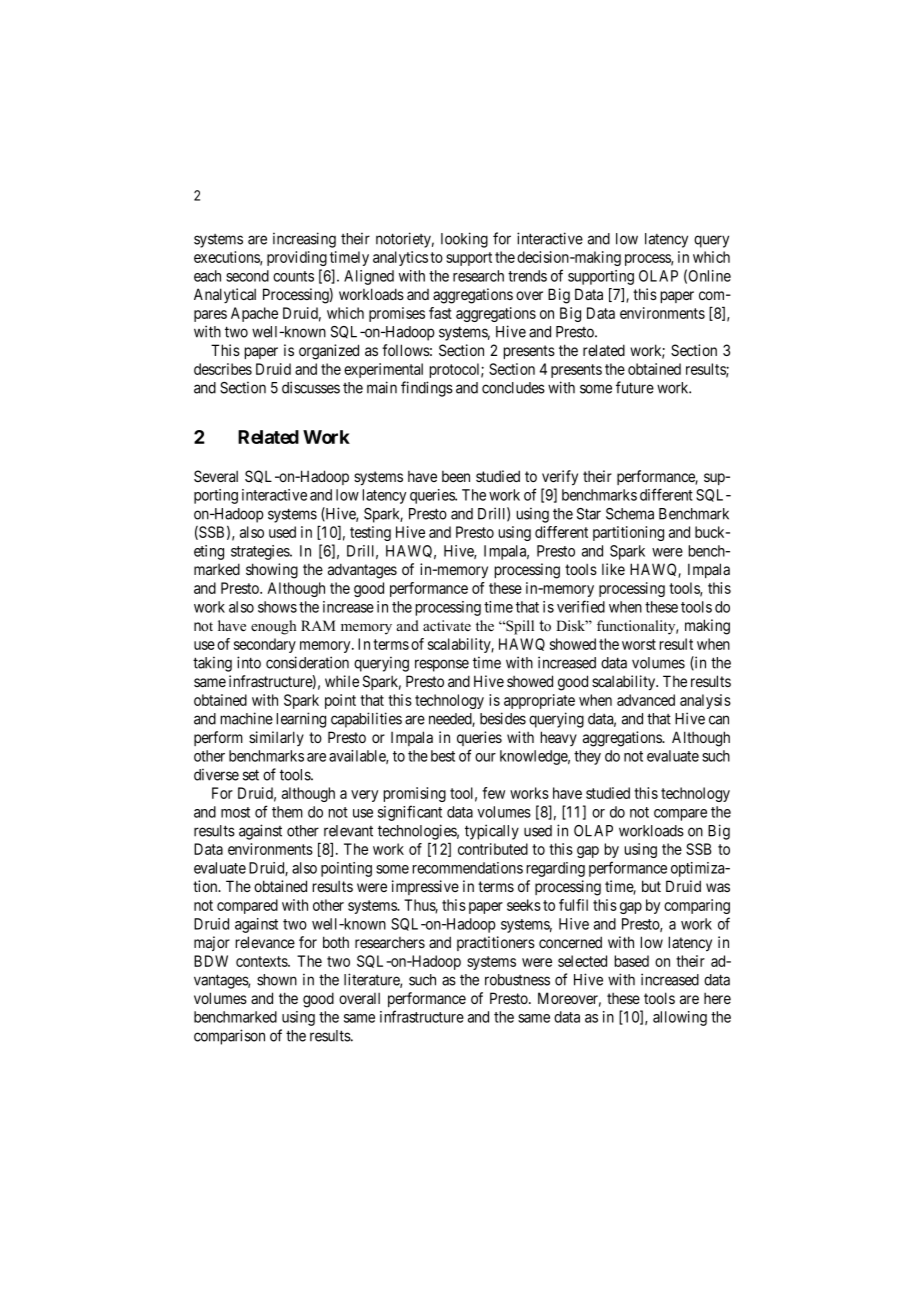 The image size is (924, 1308). I want to click on worst, so click(639, 644).
